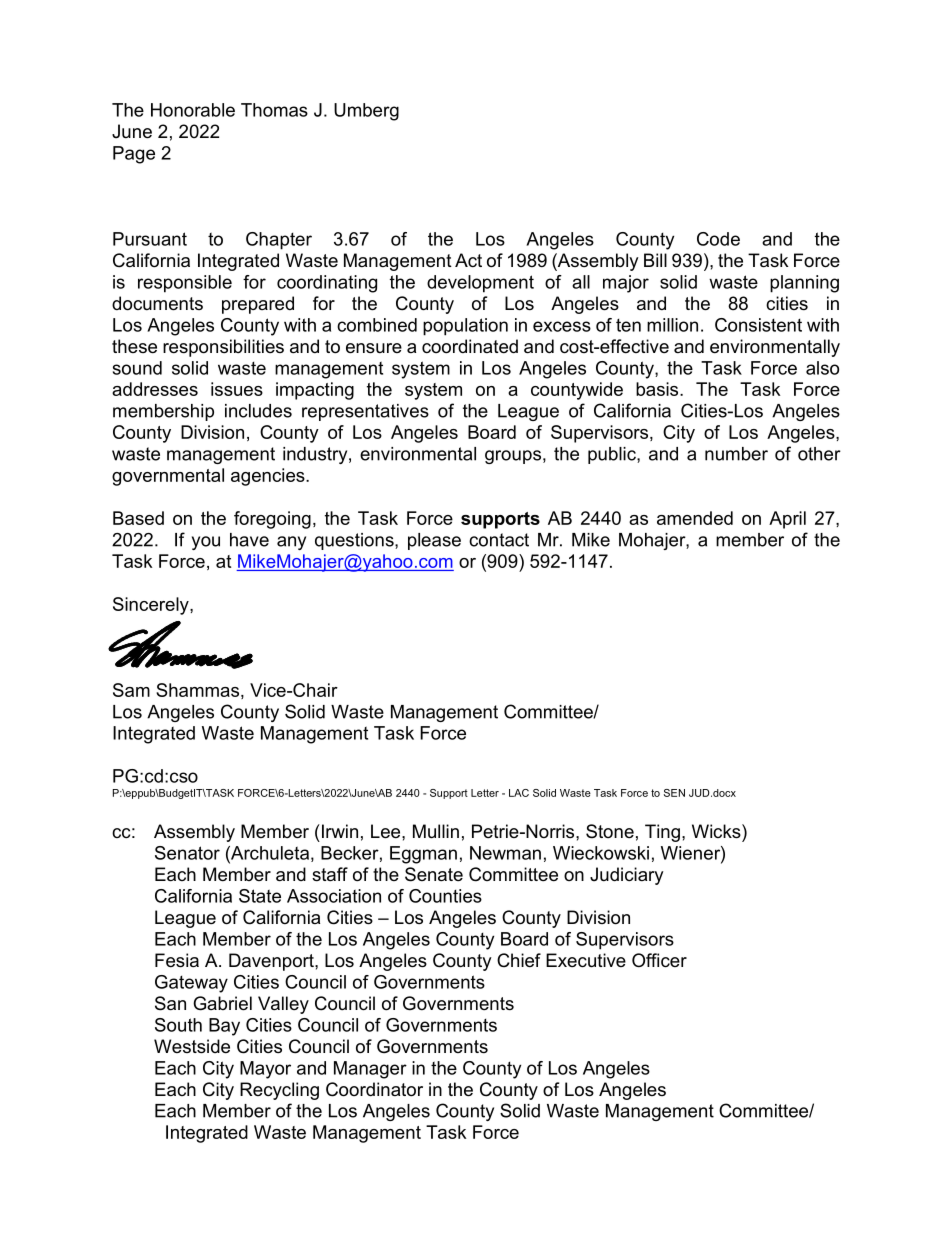 The height and width of the screenshot is (1233, 952). Describe the element at coordinates (193, 110) in the screenshot. I see `Honorable` at that location.
